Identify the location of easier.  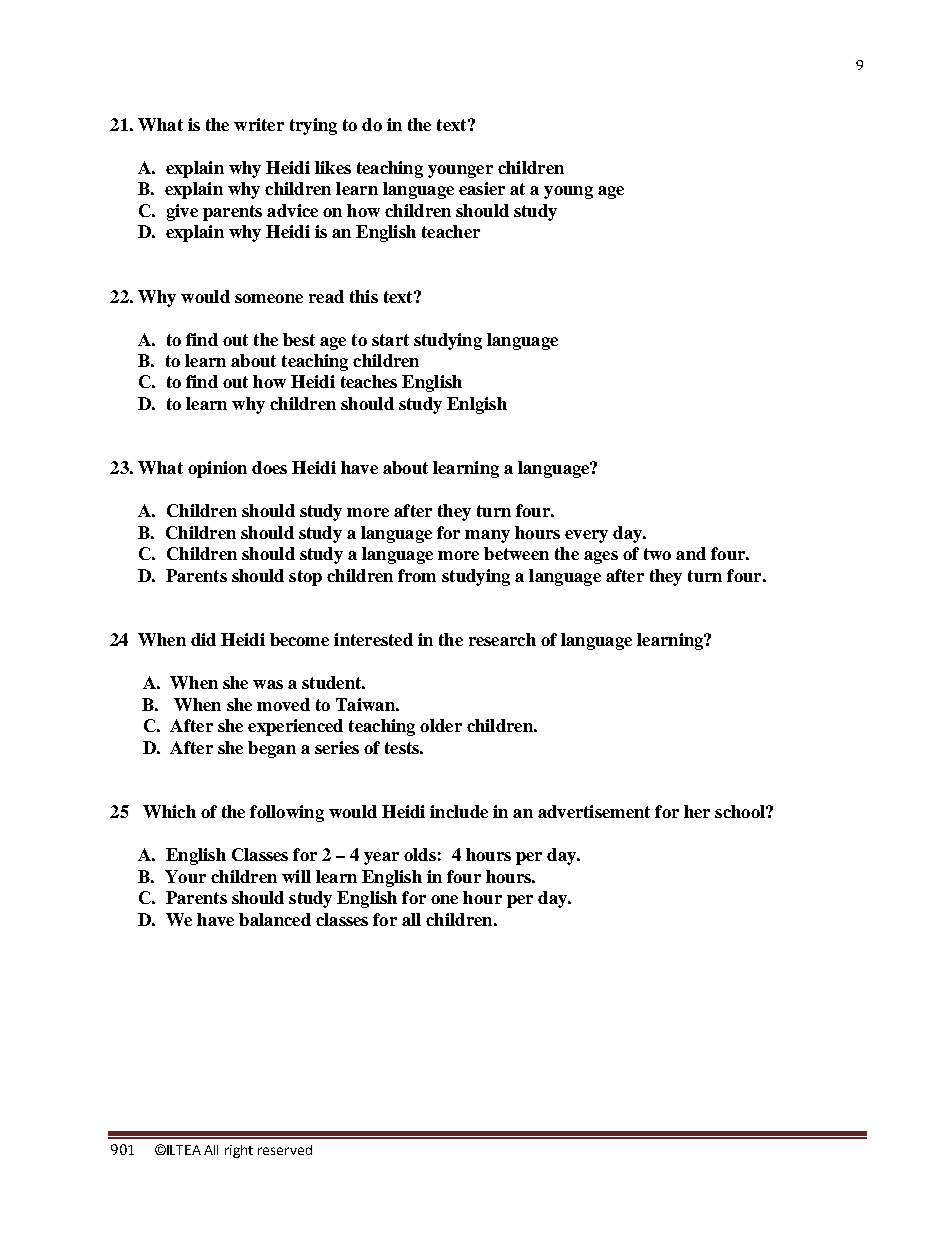
(482, 188).
